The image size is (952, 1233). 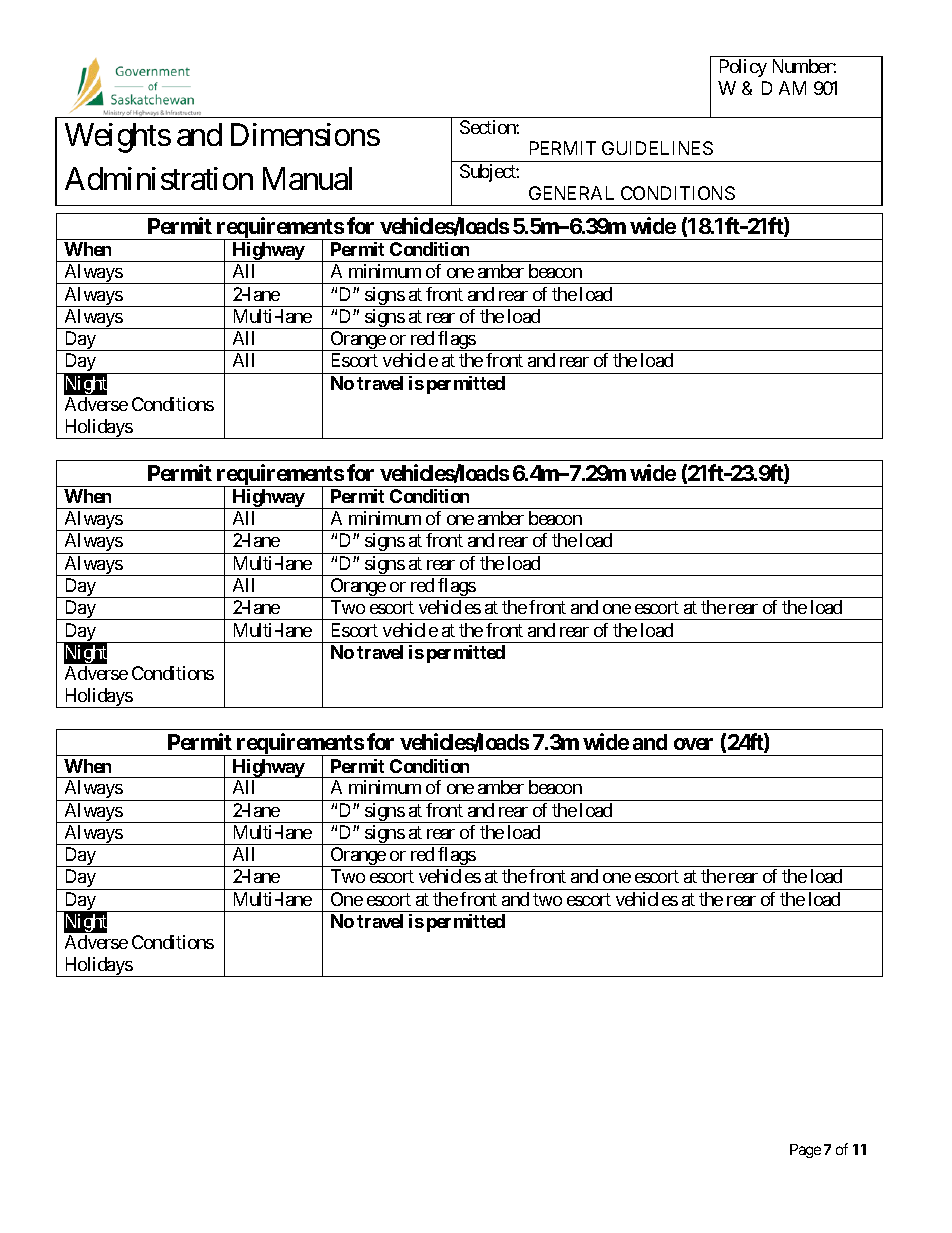 I want to click on Policy, so click(x=743, y=68).
